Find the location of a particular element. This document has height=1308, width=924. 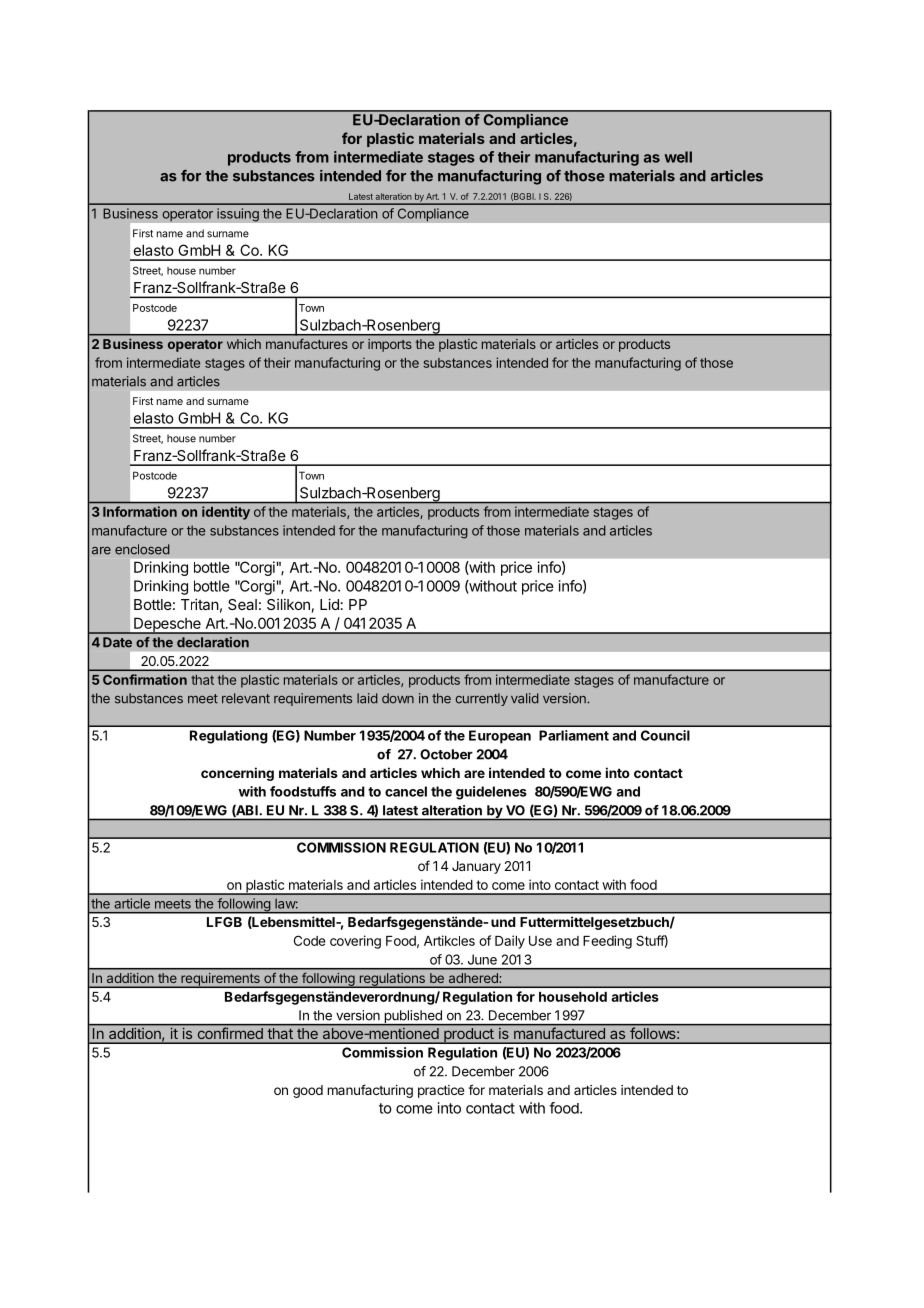

identity is located at coordinates (226, 513).
